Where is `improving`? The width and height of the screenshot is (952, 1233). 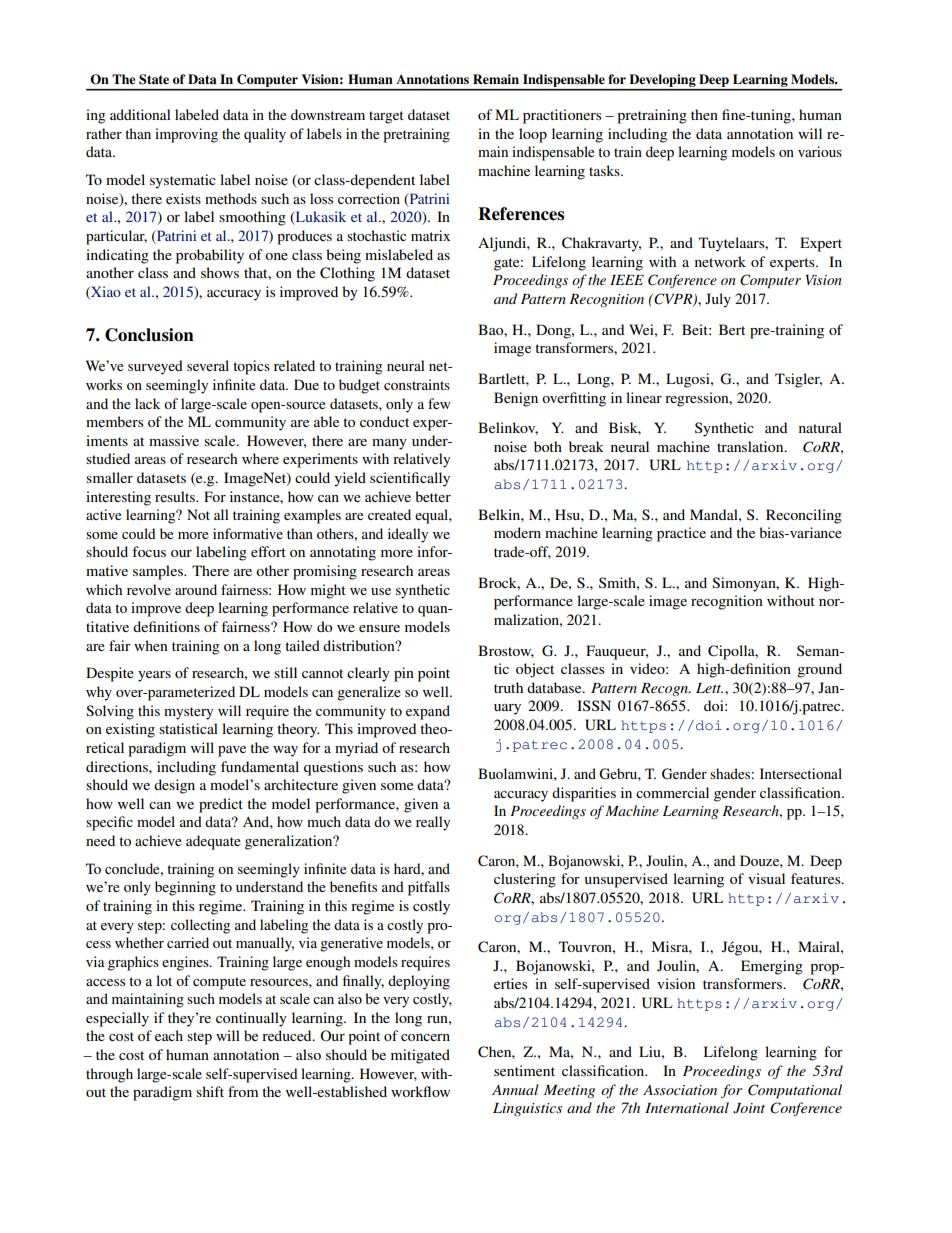
improving is located at coordinates (186, 135).
